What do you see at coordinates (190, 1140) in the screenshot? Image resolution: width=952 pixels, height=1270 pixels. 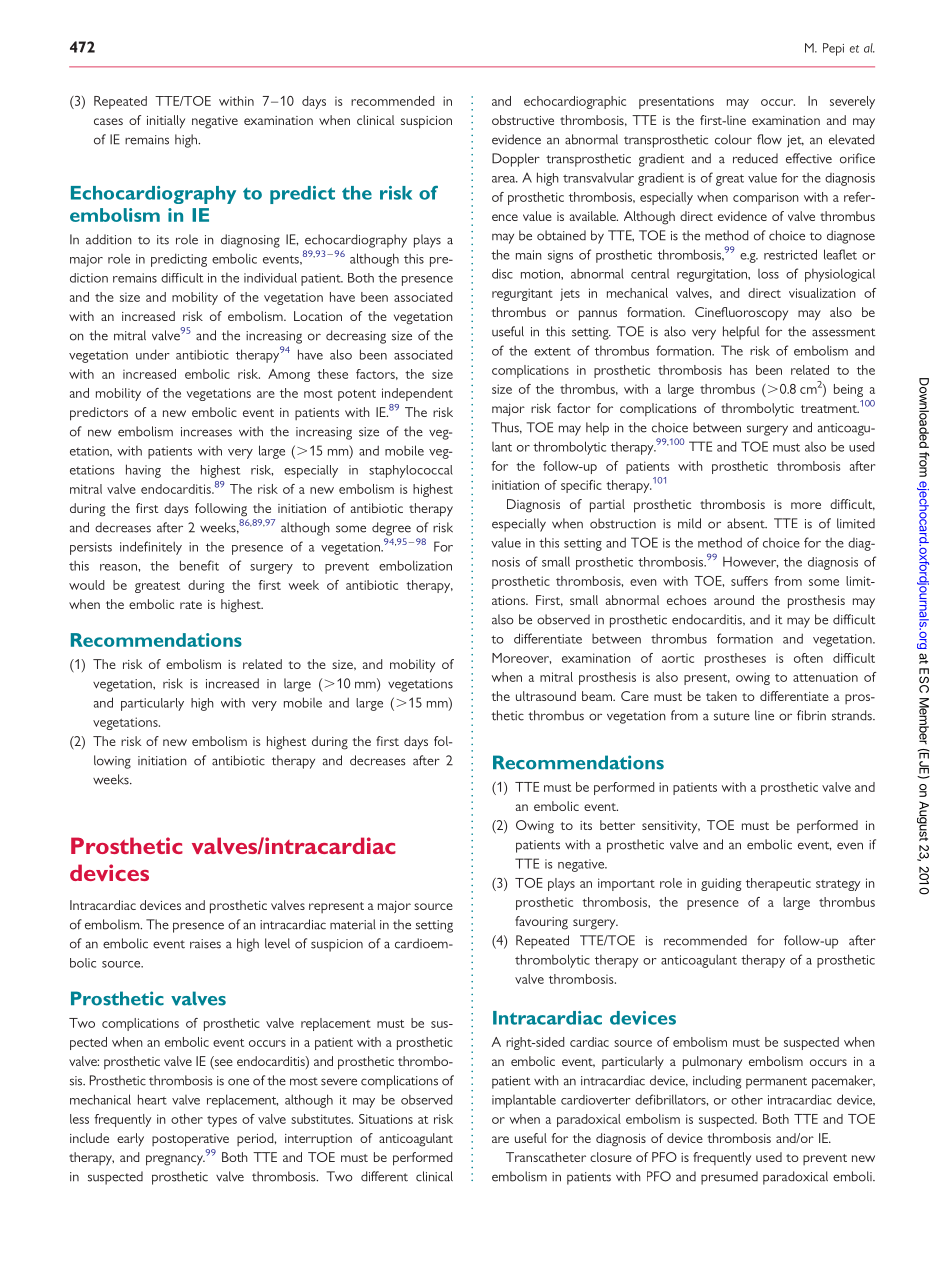 I see `postoperative` at bounding box center [190, 1140].
